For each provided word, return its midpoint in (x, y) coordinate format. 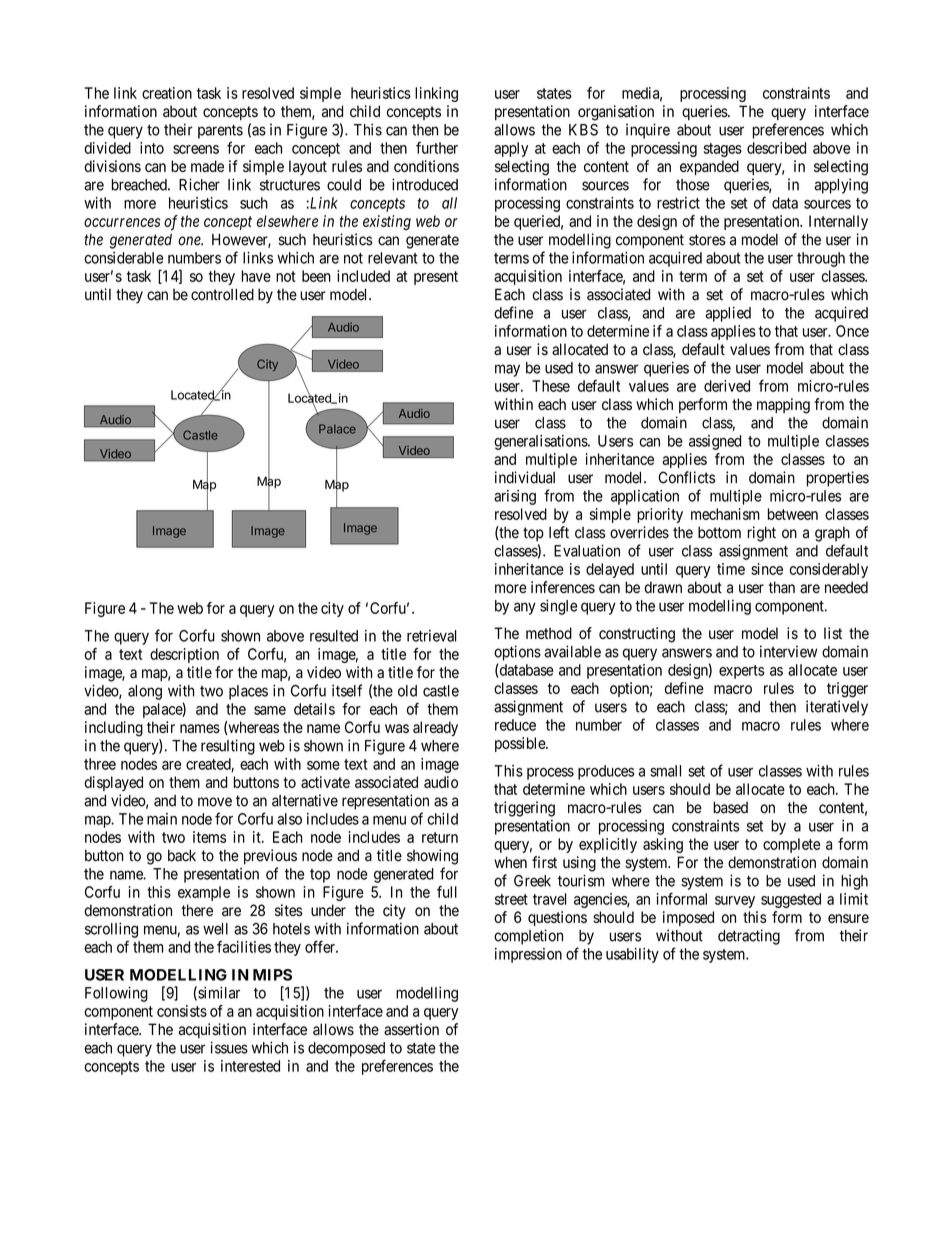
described (776, 148)
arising (515, 497)
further (437, 148)
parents (220, 132)
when (510, 862)
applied (728, 314)
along (145, 692)
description (184, 655)
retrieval (432, 636)
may (507, 370)
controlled (222, 294)
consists (182, 1011)
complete (791, 845)
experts (742, 672)
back (182, 855)
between (793, 514)
